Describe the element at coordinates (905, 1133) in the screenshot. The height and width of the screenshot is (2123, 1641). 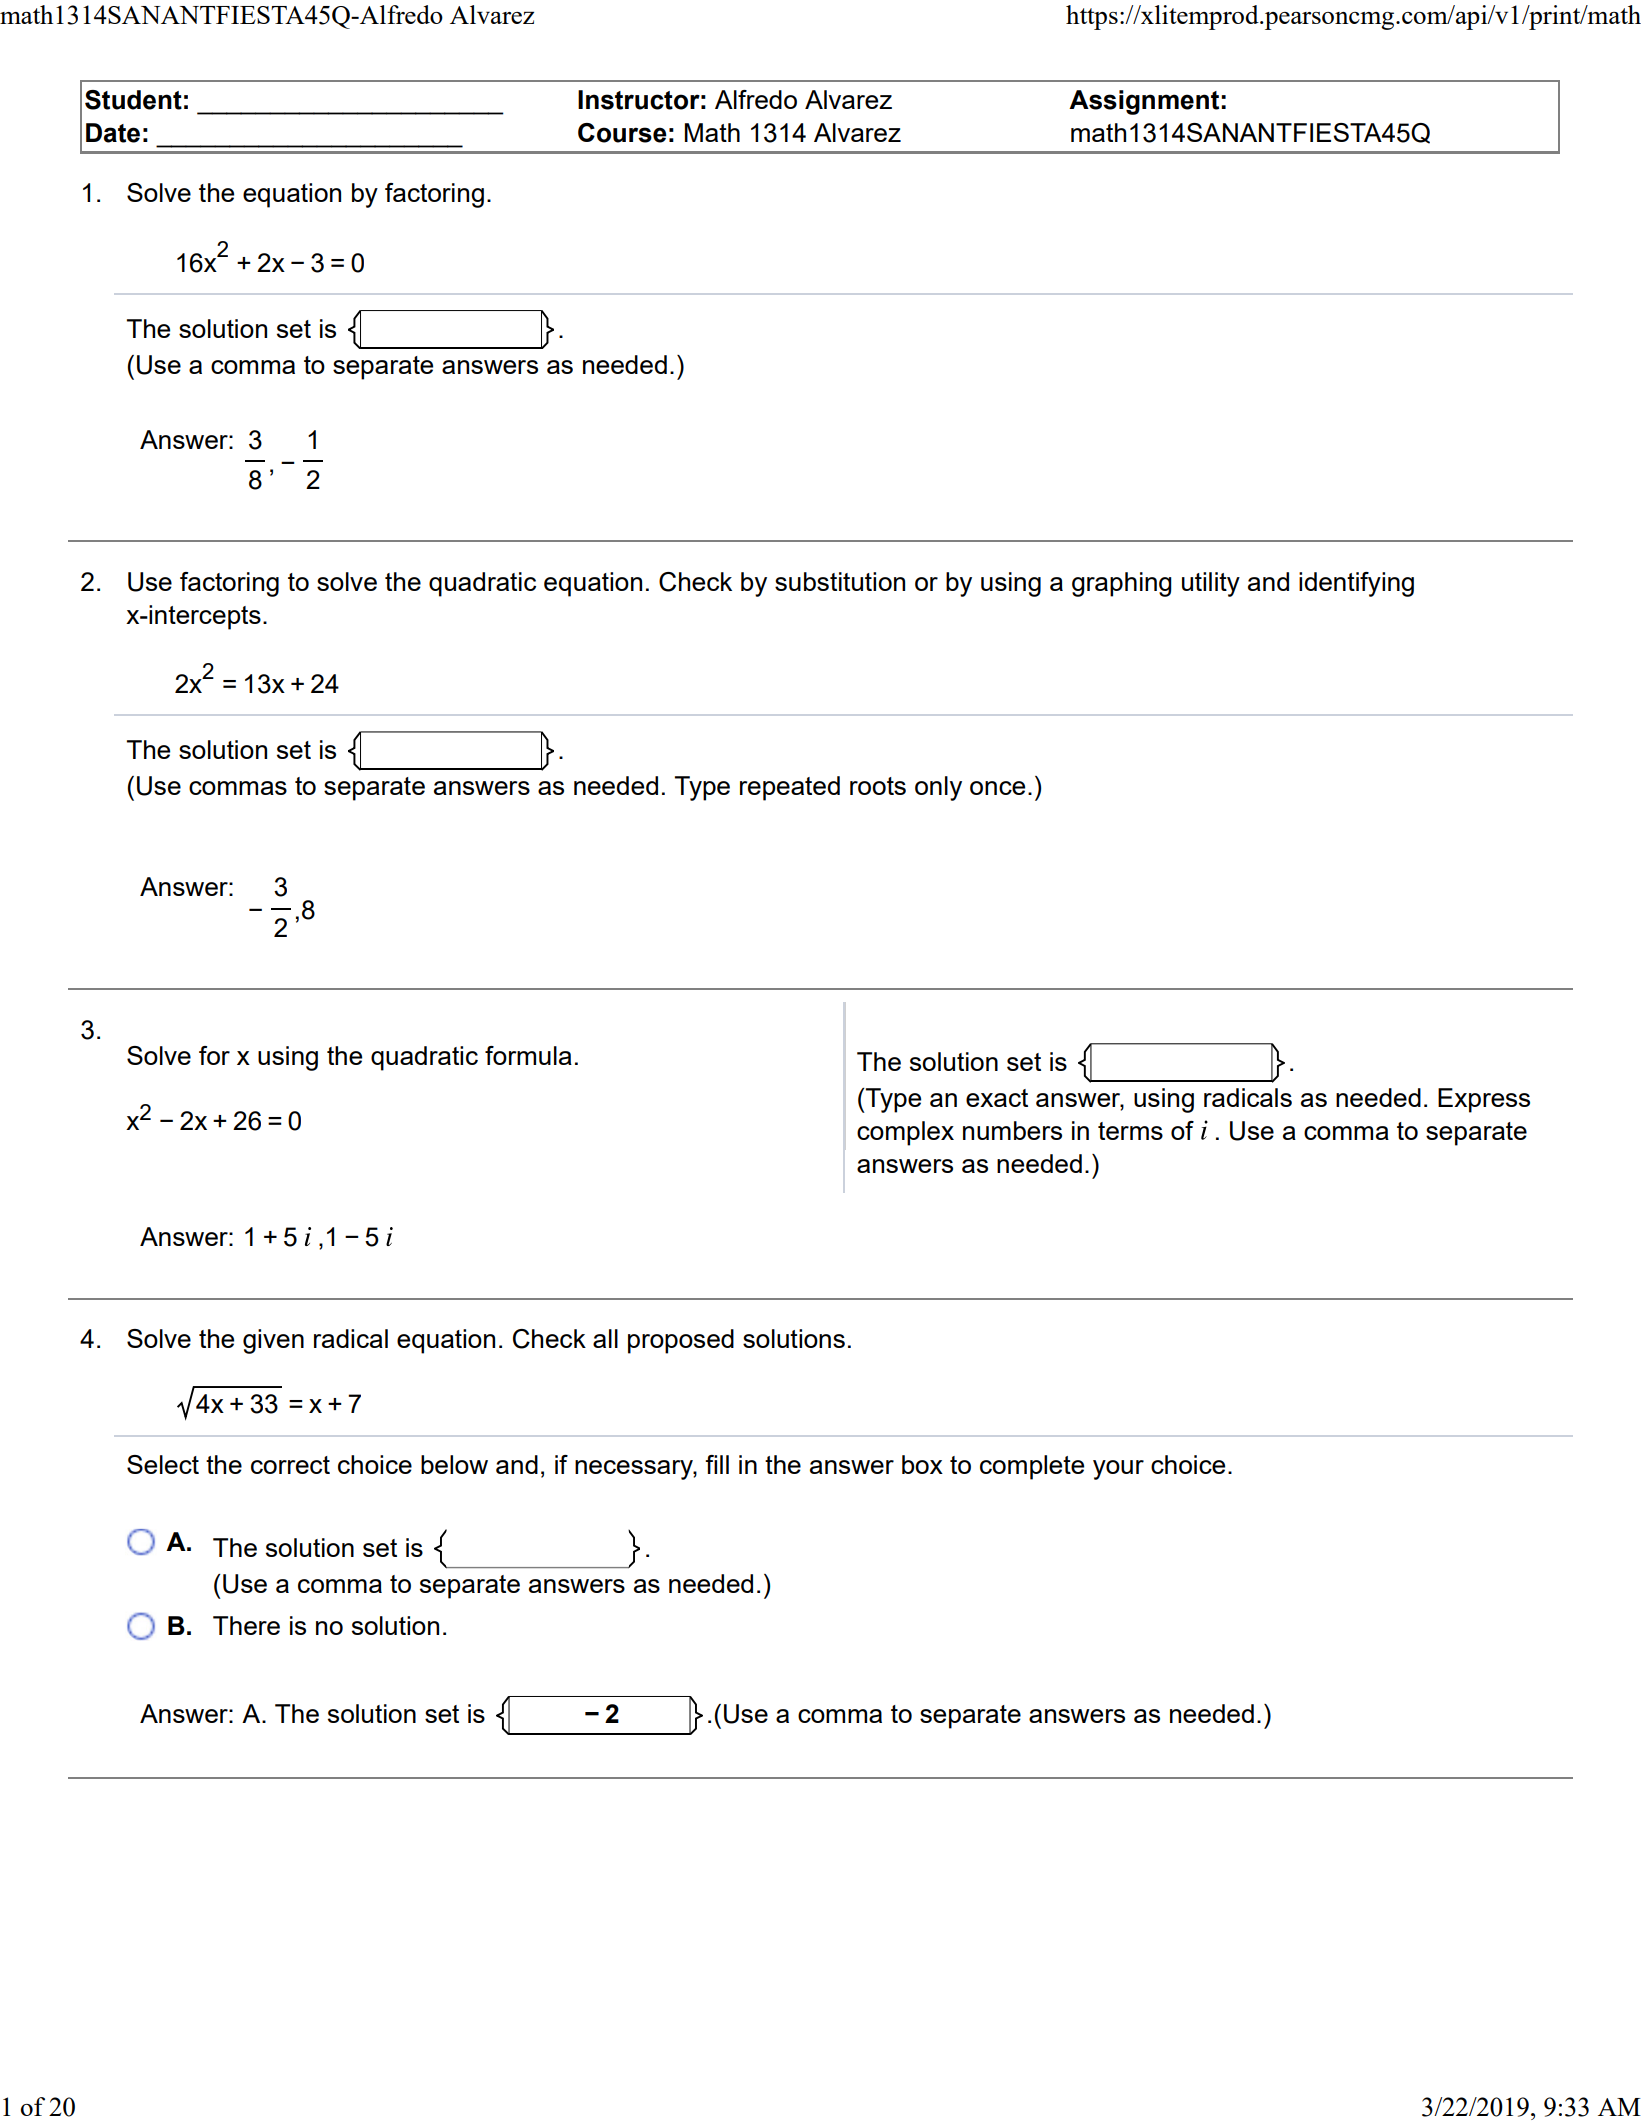
I see `complex` at that location.
